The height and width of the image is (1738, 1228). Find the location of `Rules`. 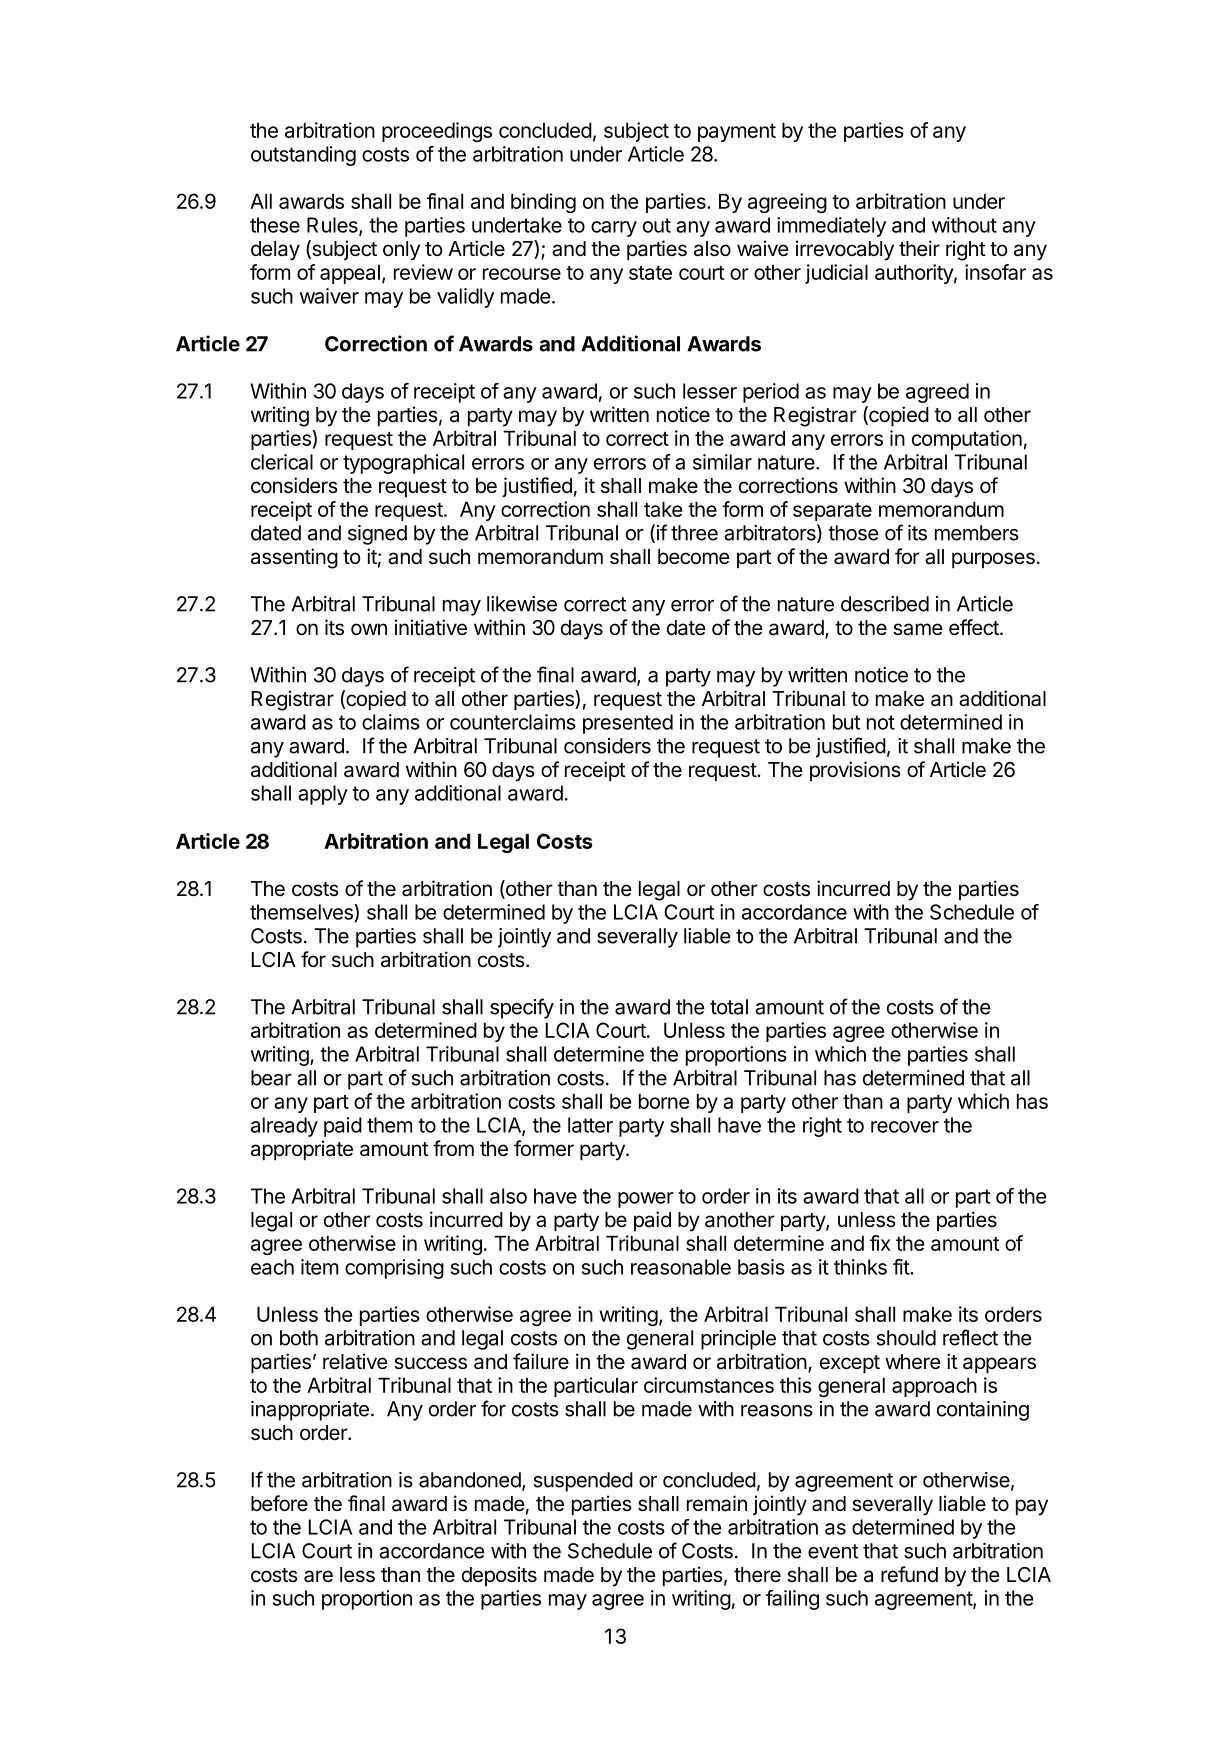

Rules is located at coordinates (333, 226).
